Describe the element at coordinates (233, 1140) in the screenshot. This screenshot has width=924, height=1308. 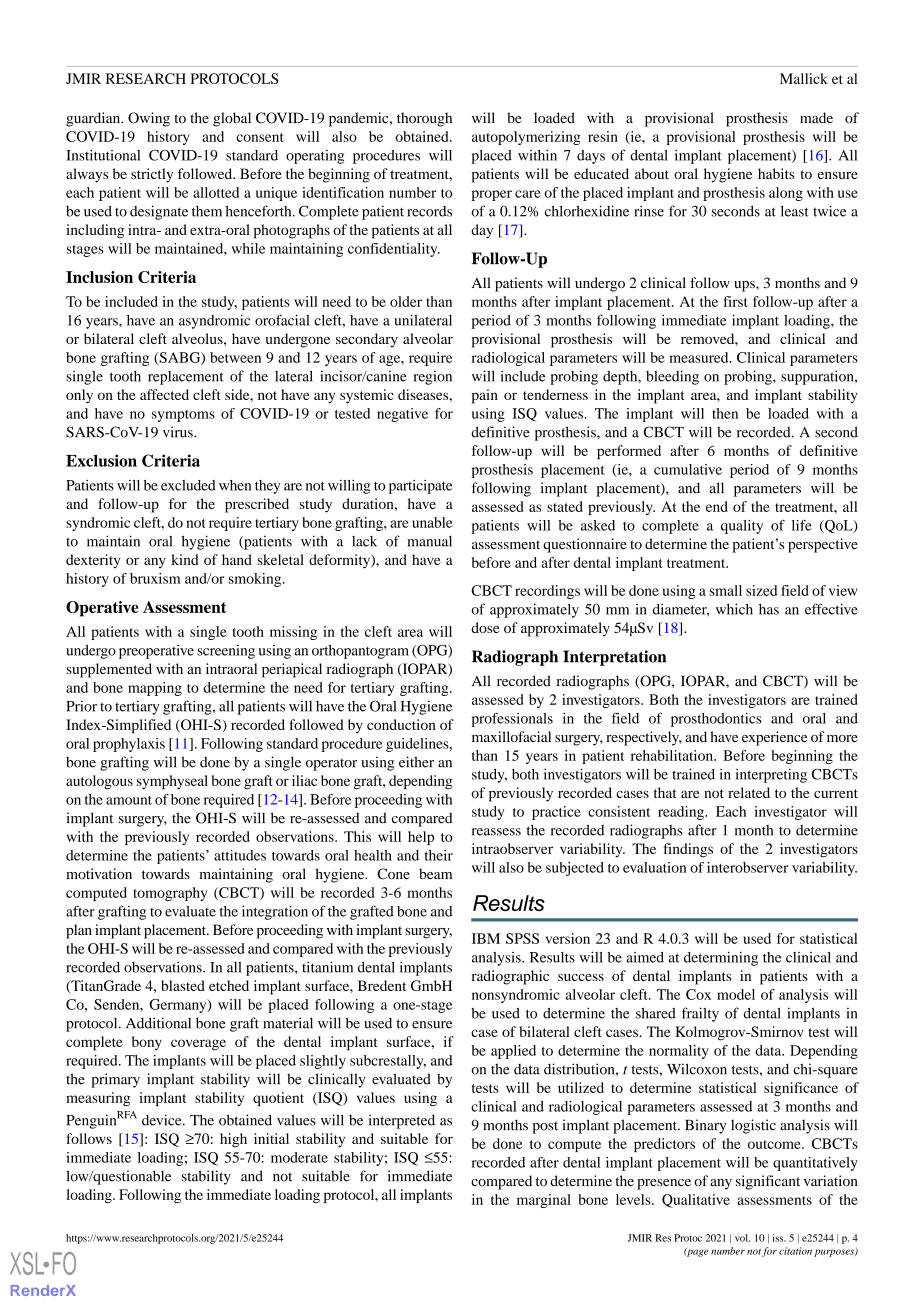
I see `high` at that location.
